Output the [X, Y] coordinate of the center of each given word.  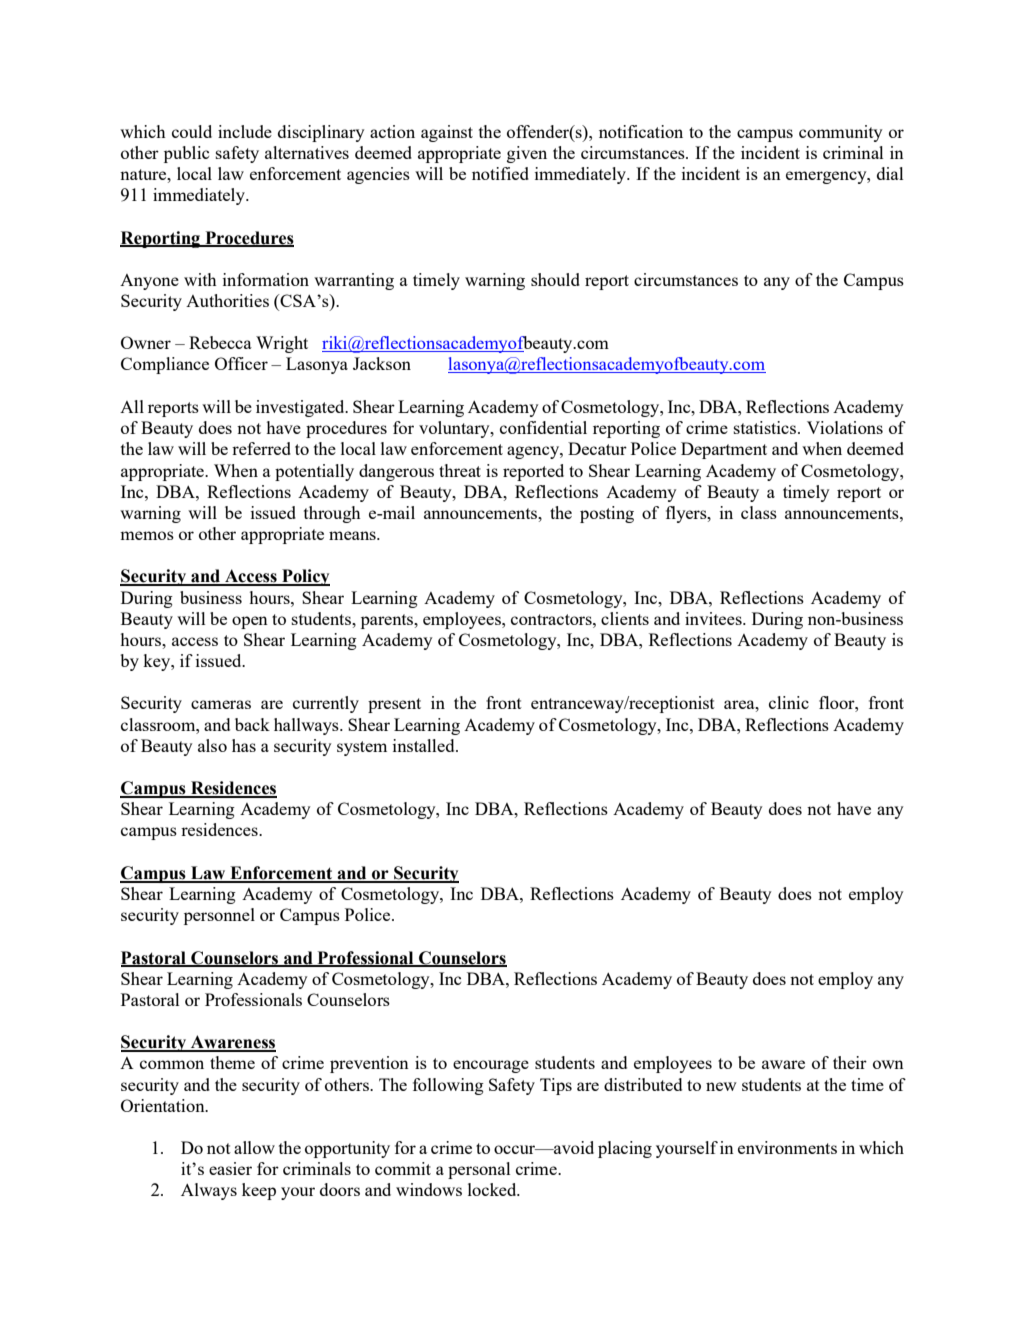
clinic [789, 702]
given [527, 154]
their [850, 1062]
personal [479, 1170]
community [840, 133]
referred [261, 448]
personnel [219, 916]
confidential [543, 427]
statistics [766, 427]
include [245, 131]
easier [230, 1168]
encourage [491, 1066]
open [250, 622]
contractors [552, 619]
